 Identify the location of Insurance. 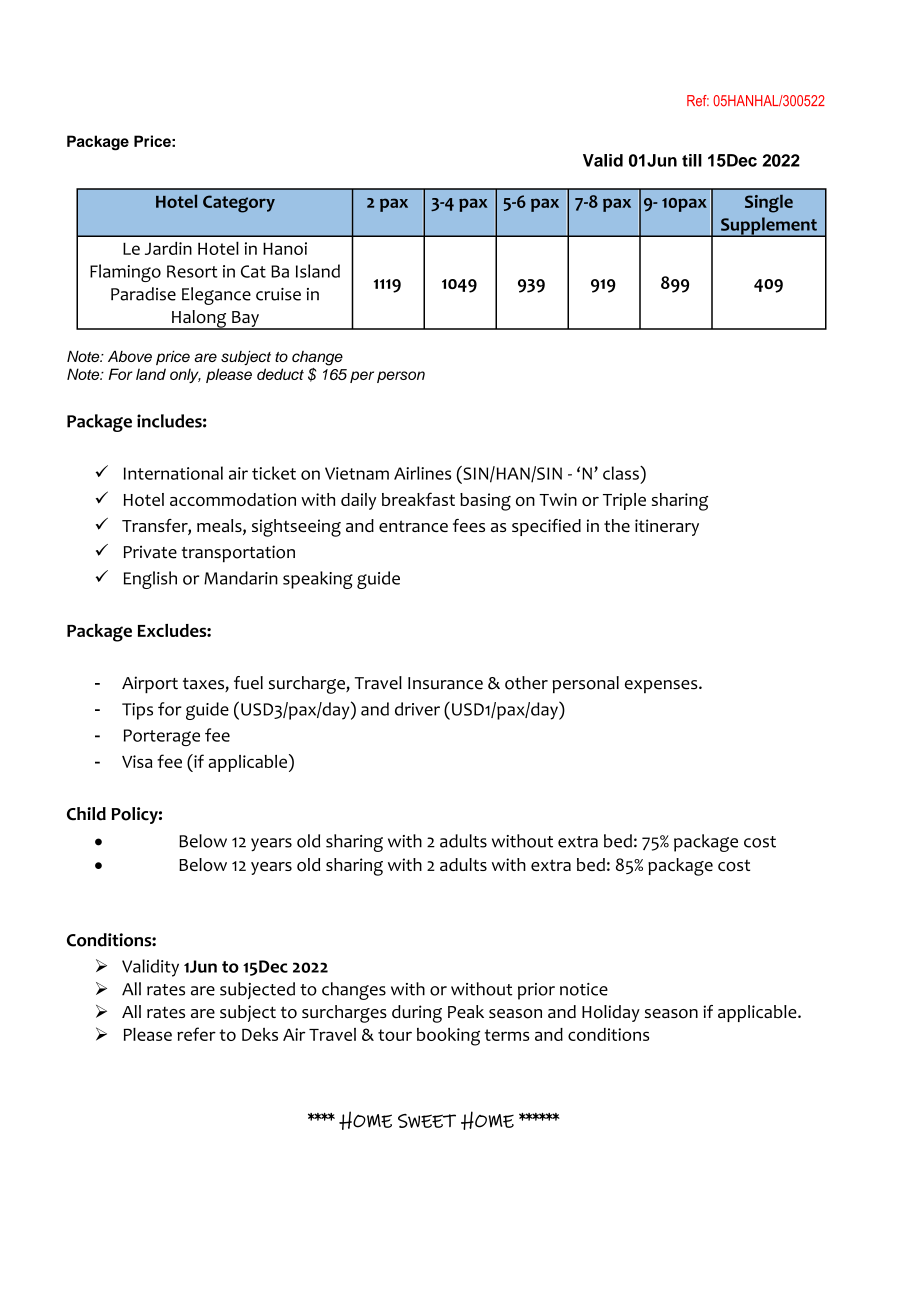
(445, 683).
